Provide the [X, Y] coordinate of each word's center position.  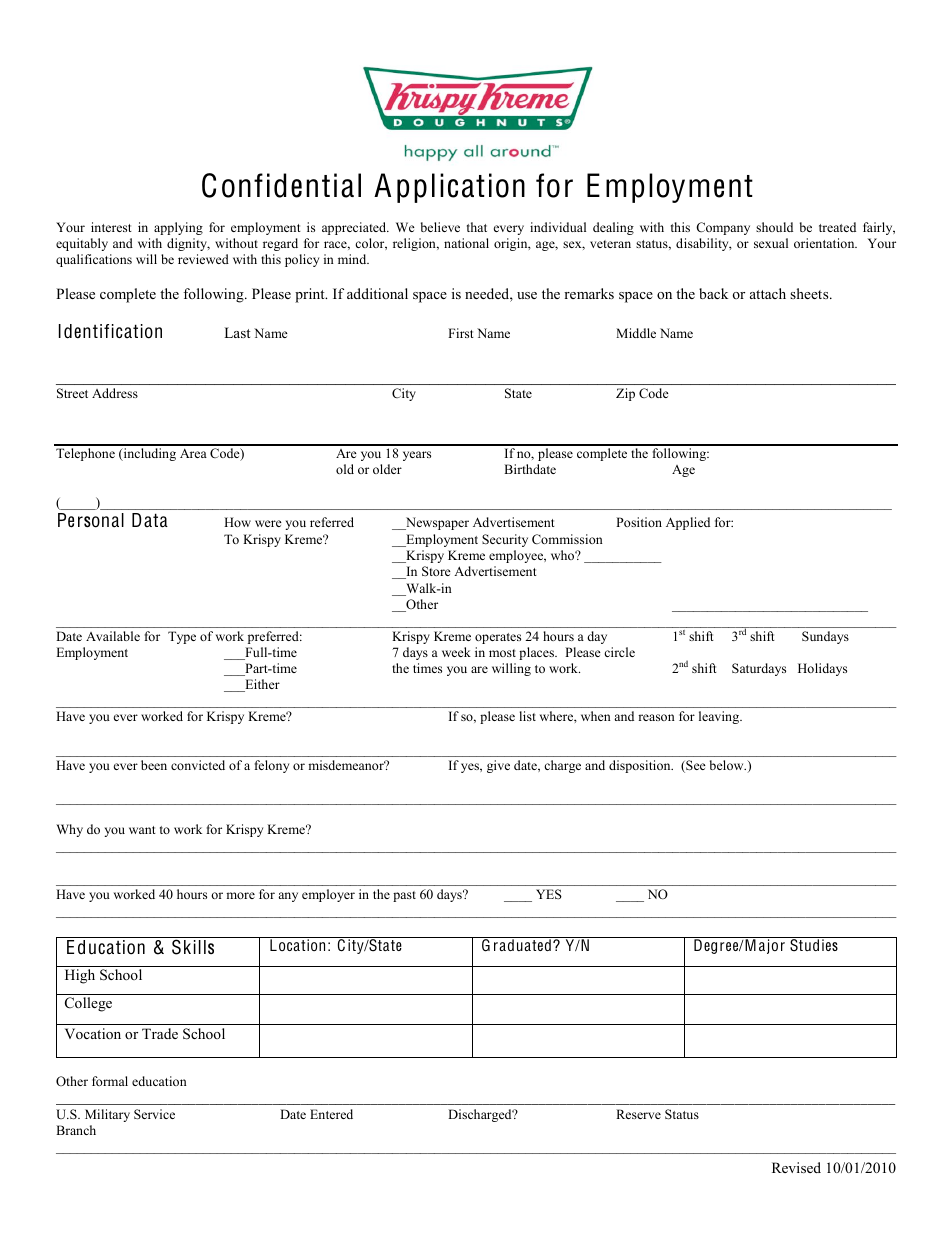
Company [723, 228]
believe [440, 227]
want [142, 830]
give [498, 766]
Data [150, 520]
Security [505, 540]
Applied [688, 523]
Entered [331, 1114]
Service [154, 1114]
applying [178, 228]
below [728, 765]
